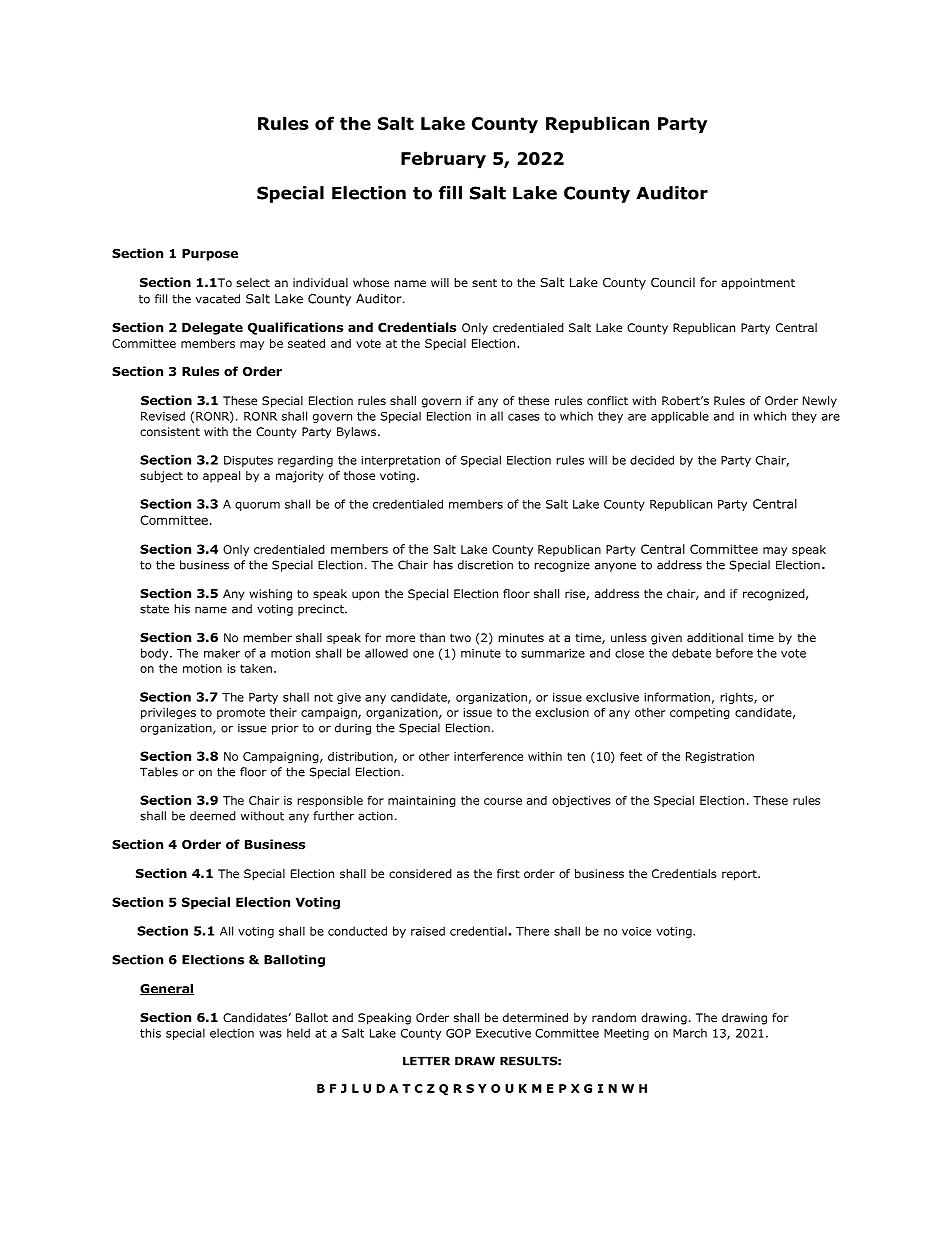  I want to click on interpretation, so click(400, 461).
